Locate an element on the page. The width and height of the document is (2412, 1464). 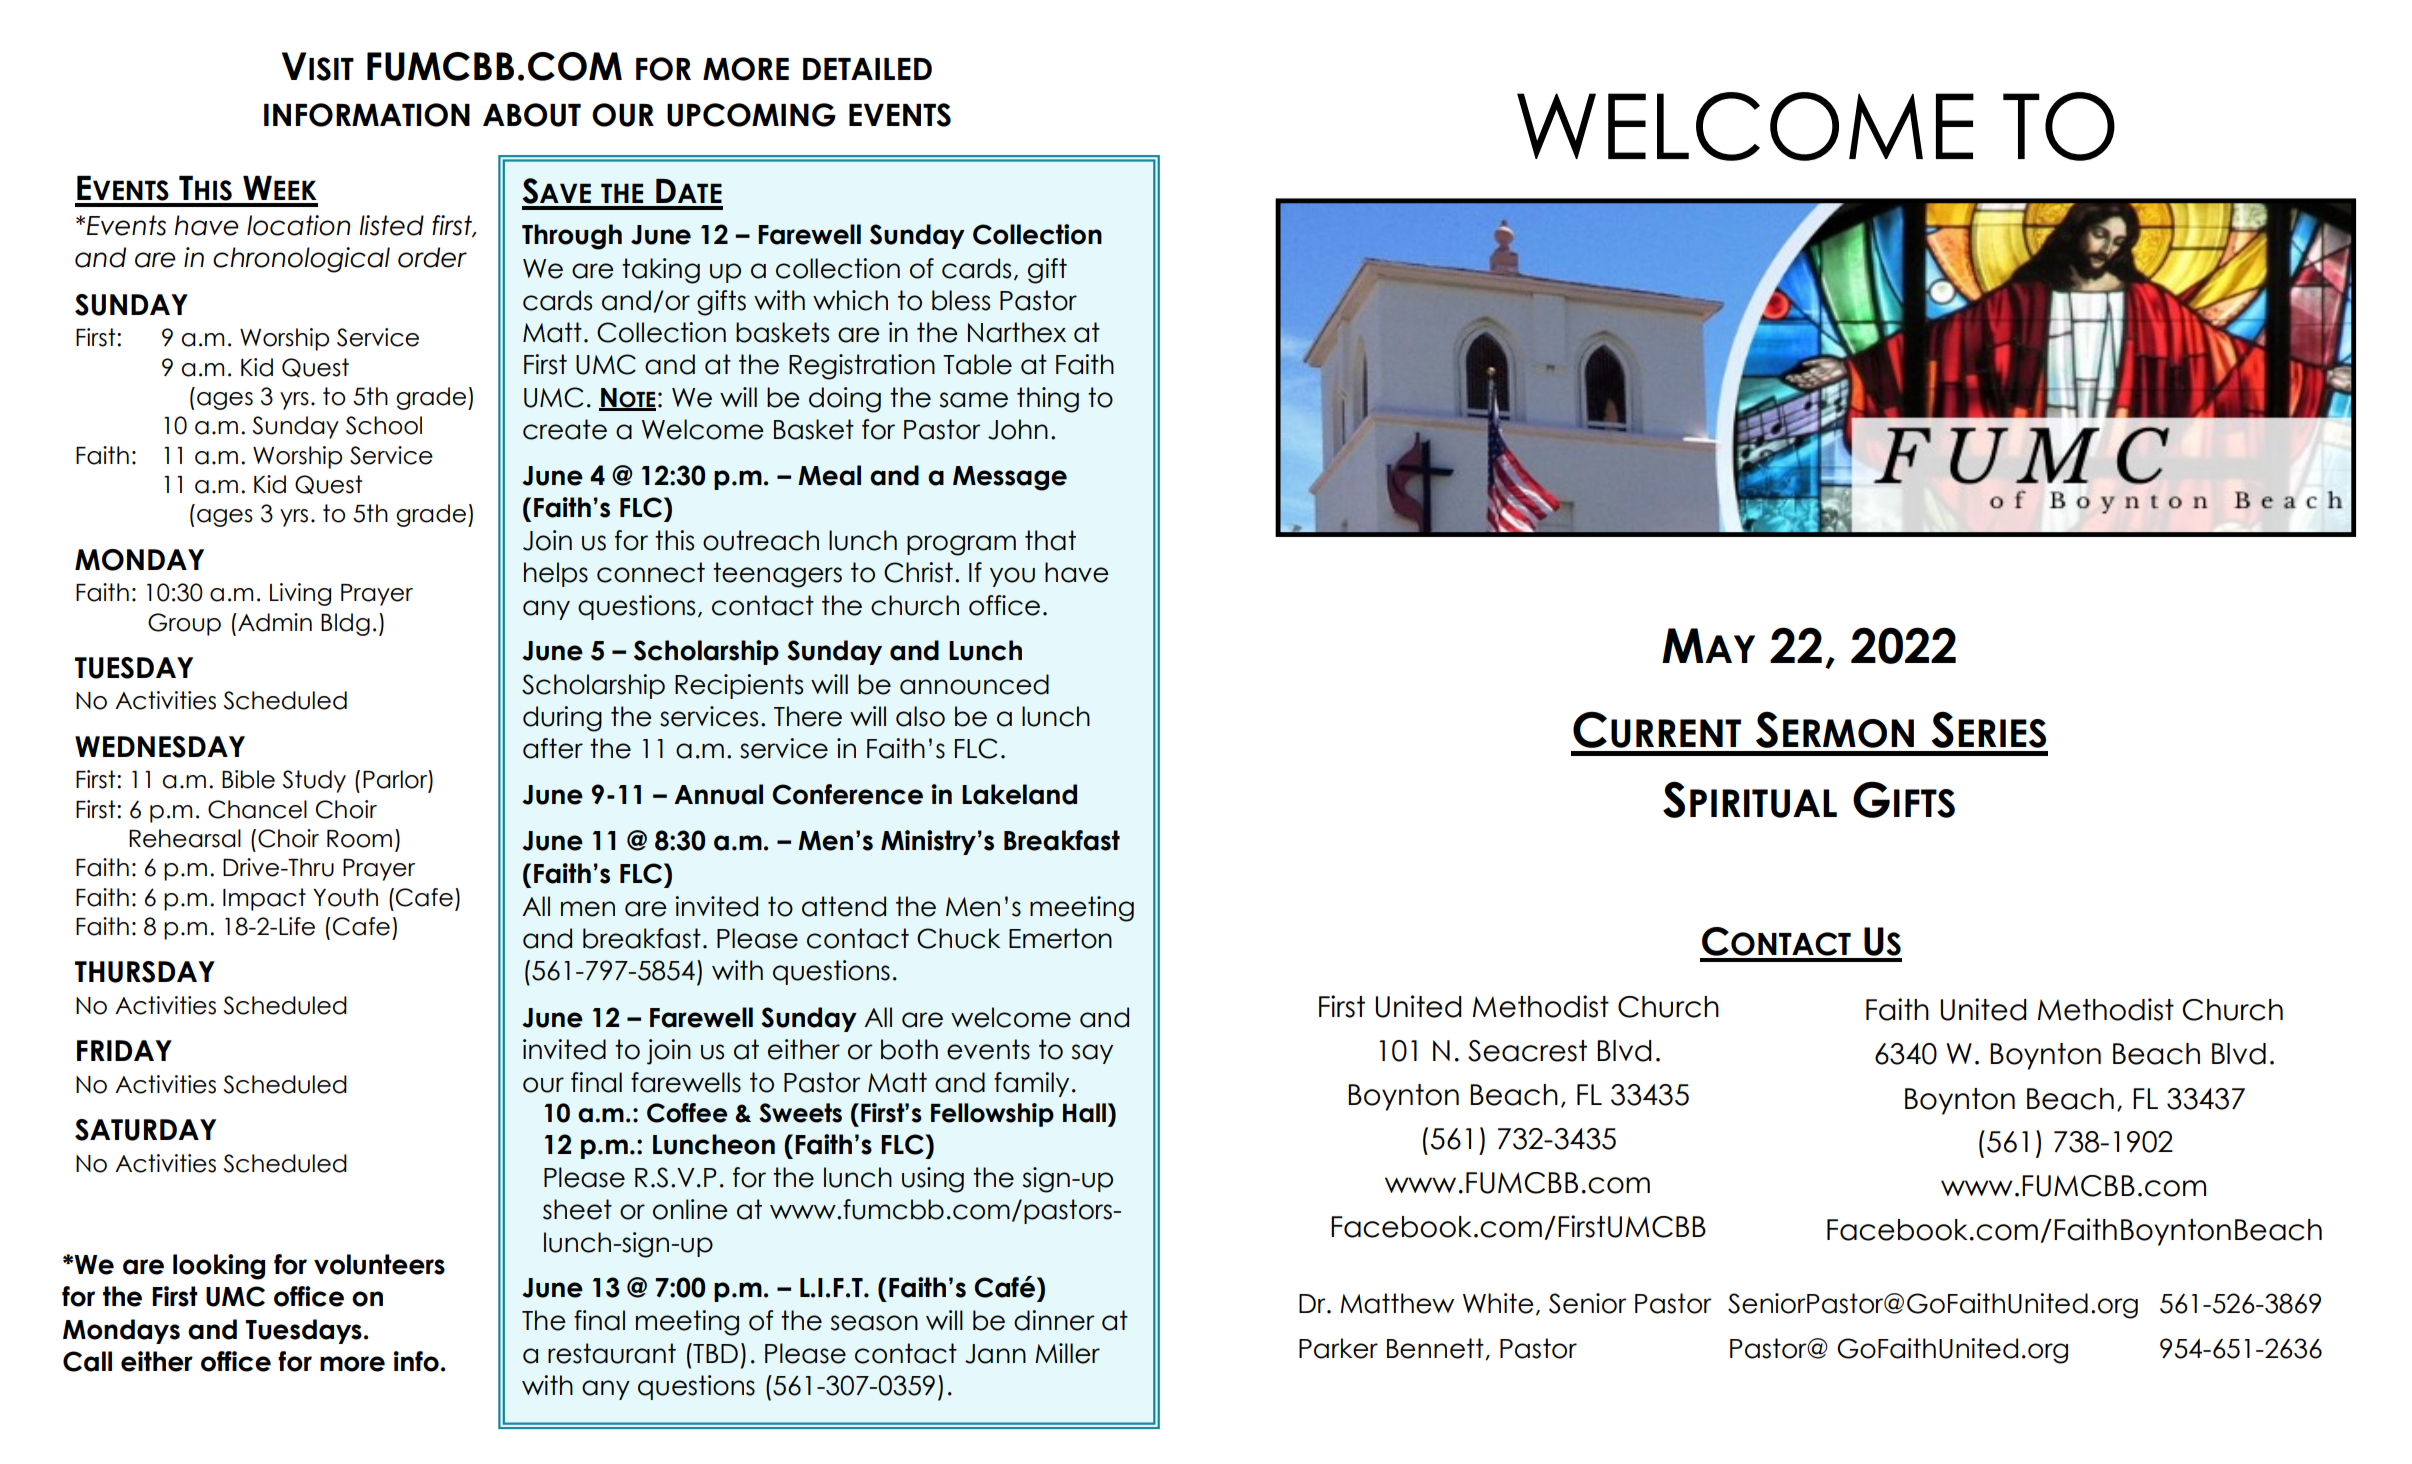
Parker is located at coordinates (1338, 1348).
